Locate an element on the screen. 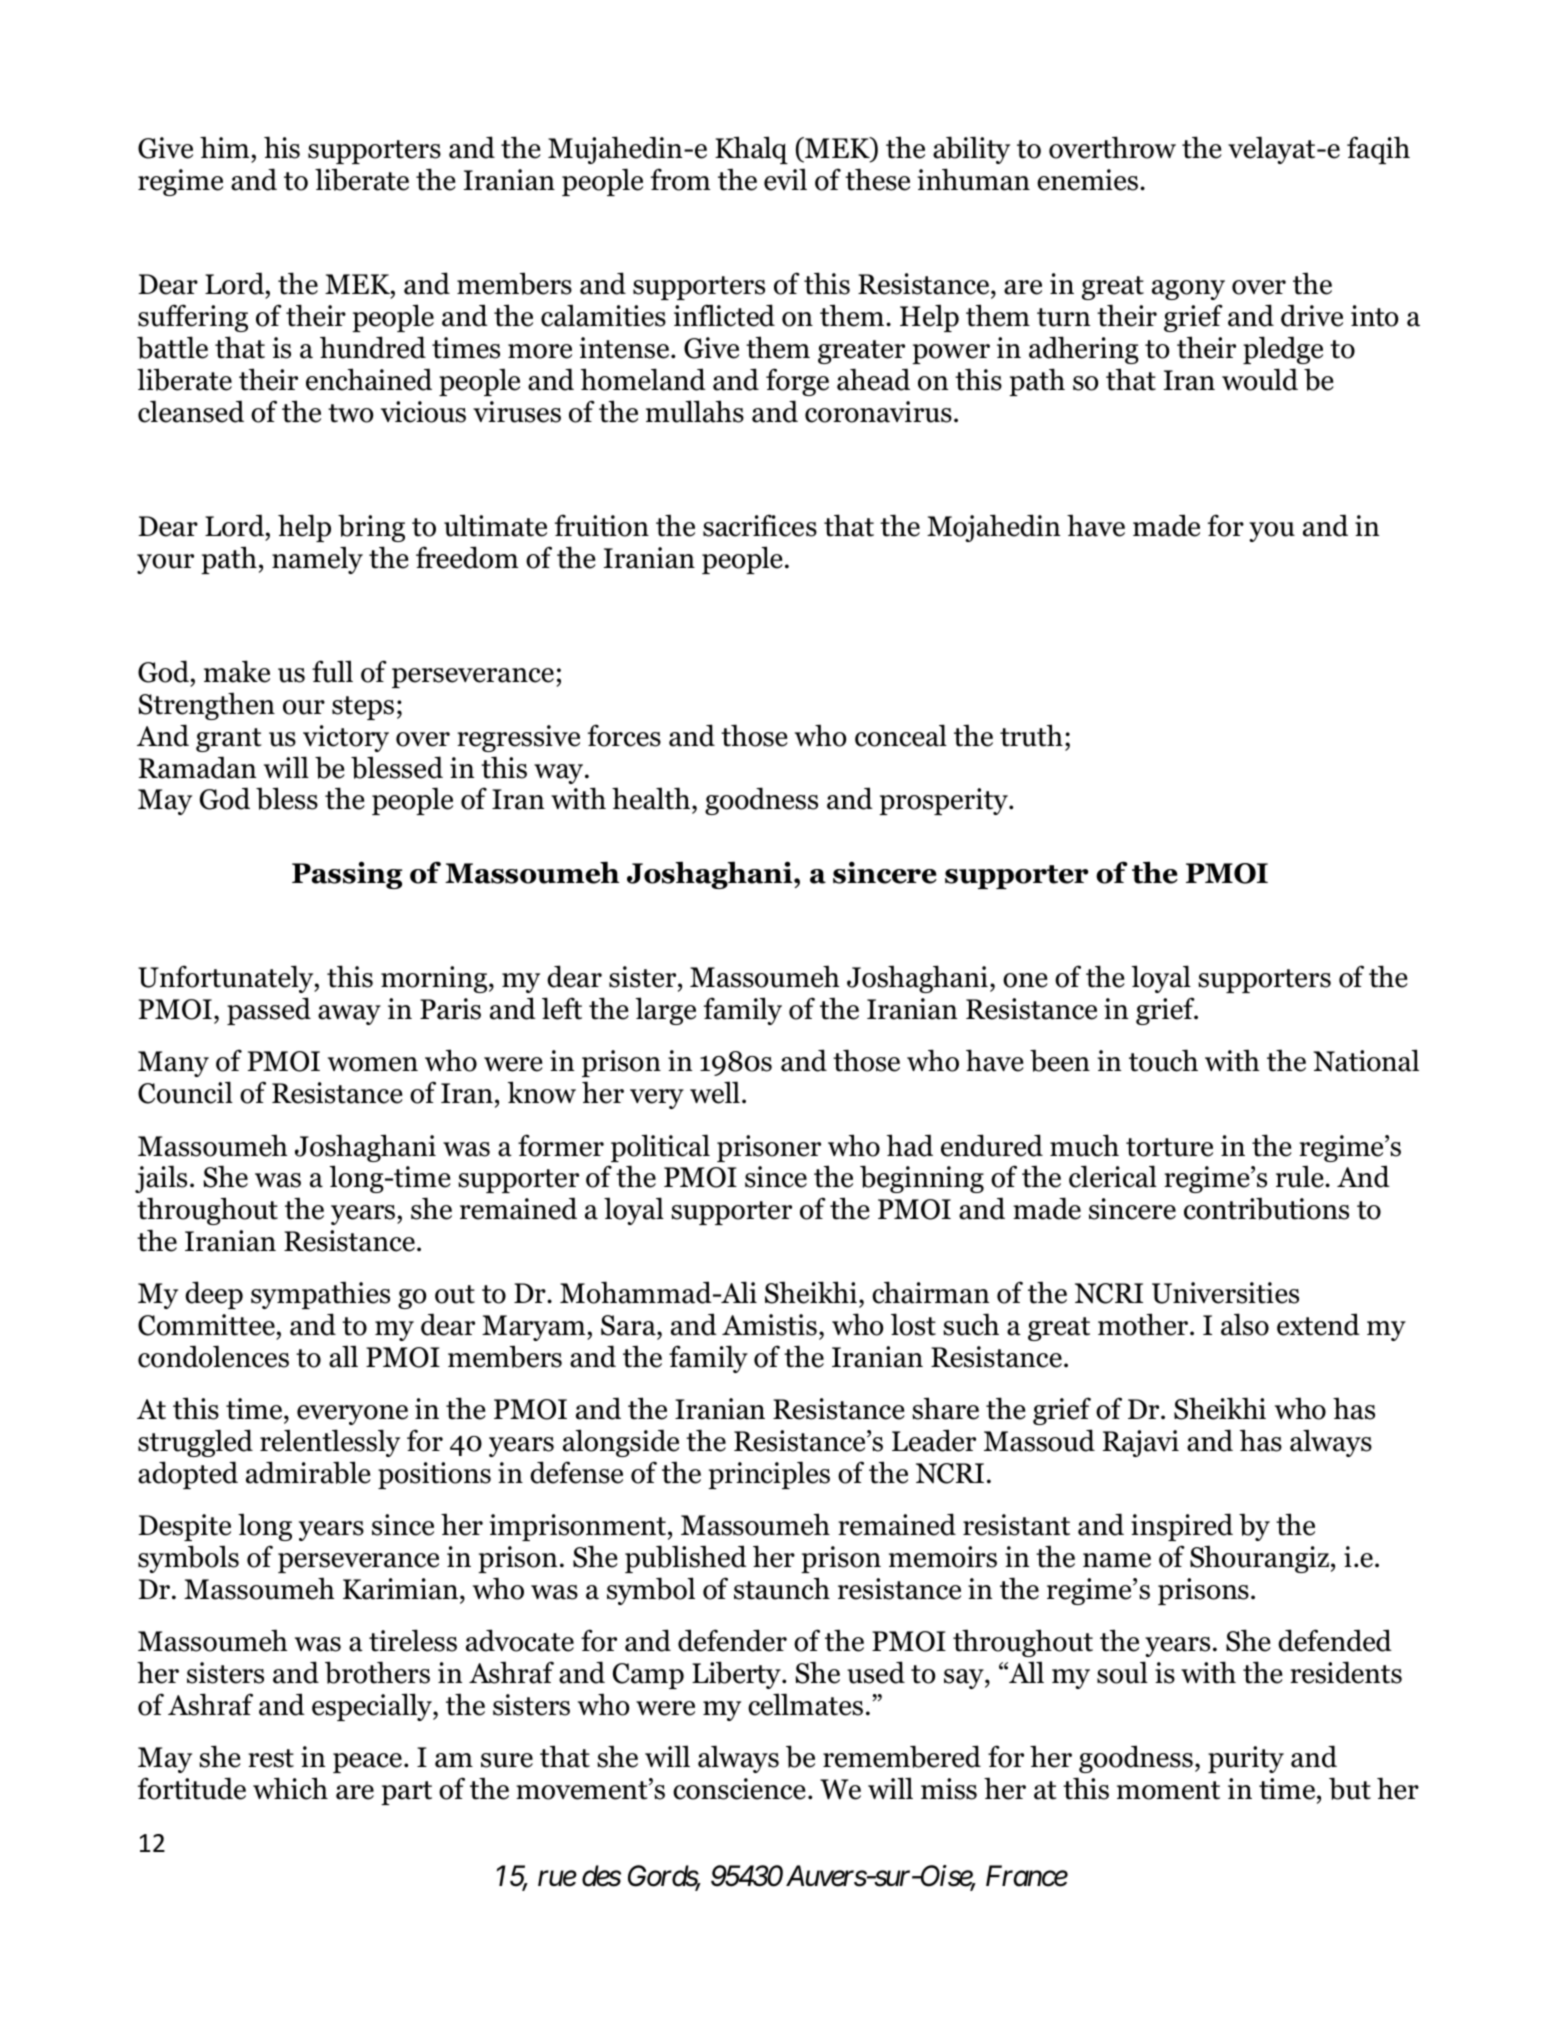  contributions is located at coordinates (1266, 1208).
